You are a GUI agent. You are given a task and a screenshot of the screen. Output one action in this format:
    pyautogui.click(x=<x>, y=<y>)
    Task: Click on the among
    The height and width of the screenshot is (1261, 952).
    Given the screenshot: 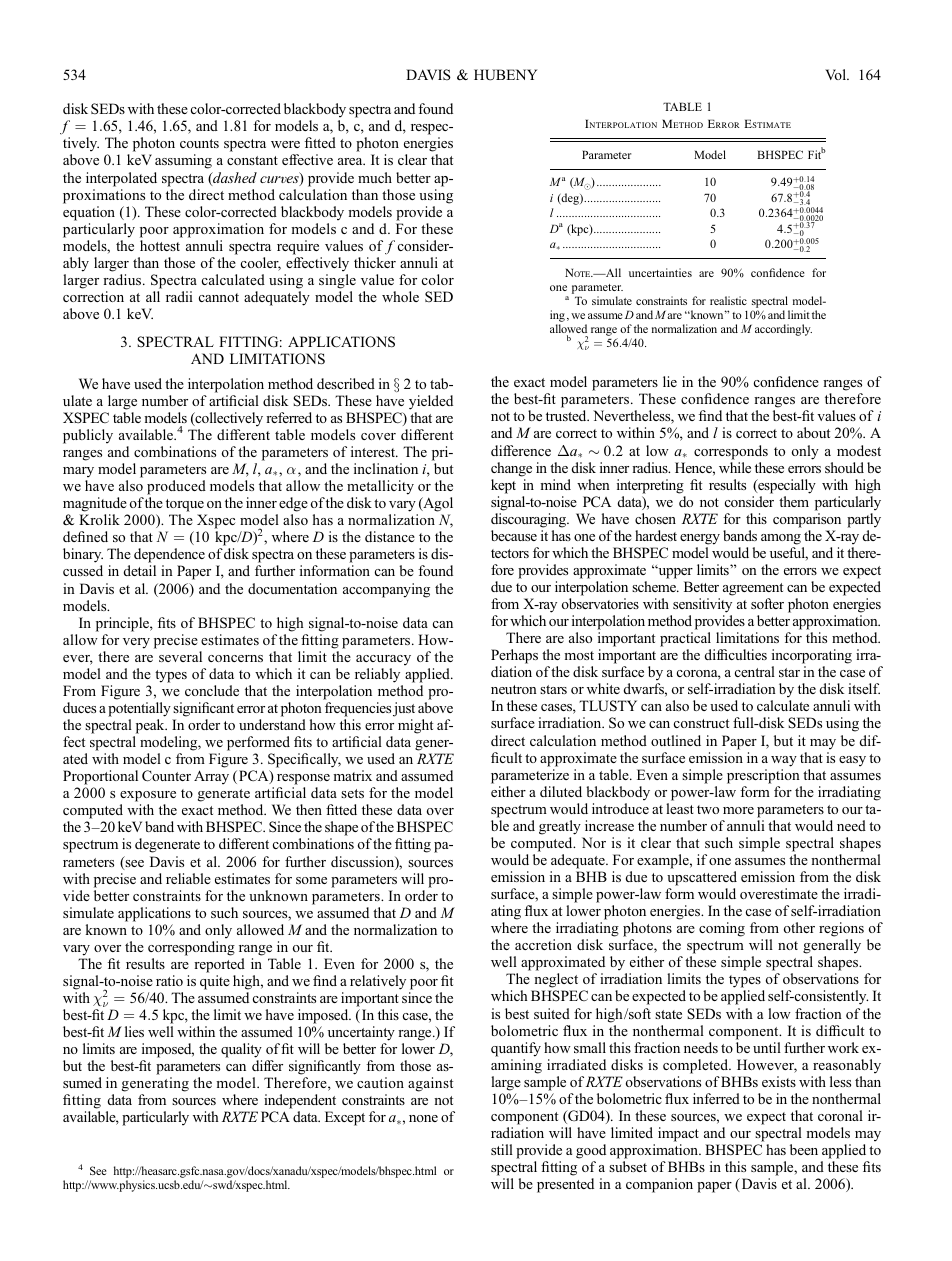 What is the action you would take?
    pyautogui.click(x=781, y=539)
